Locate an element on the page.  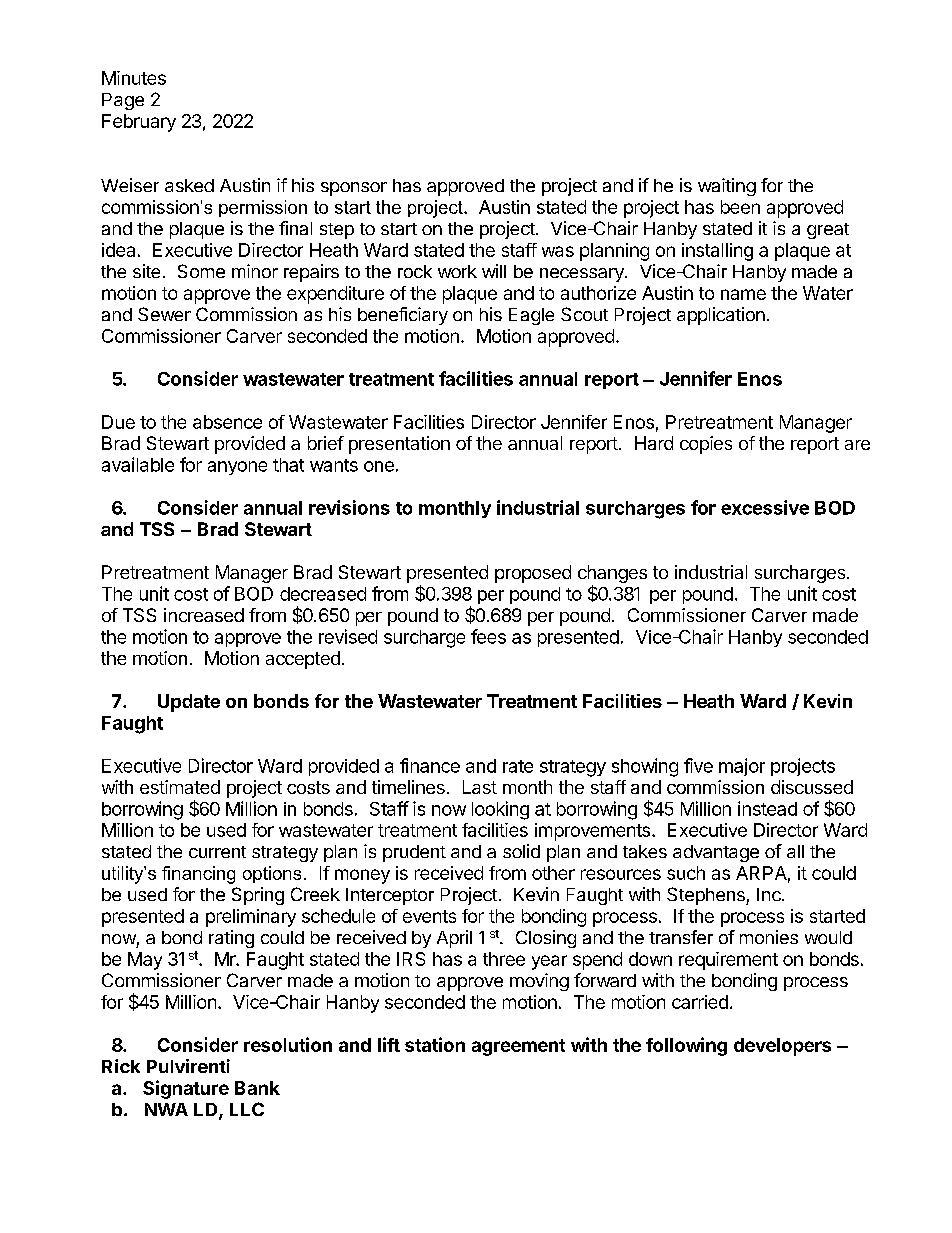
excessive is located at coordinates (765, 507).
